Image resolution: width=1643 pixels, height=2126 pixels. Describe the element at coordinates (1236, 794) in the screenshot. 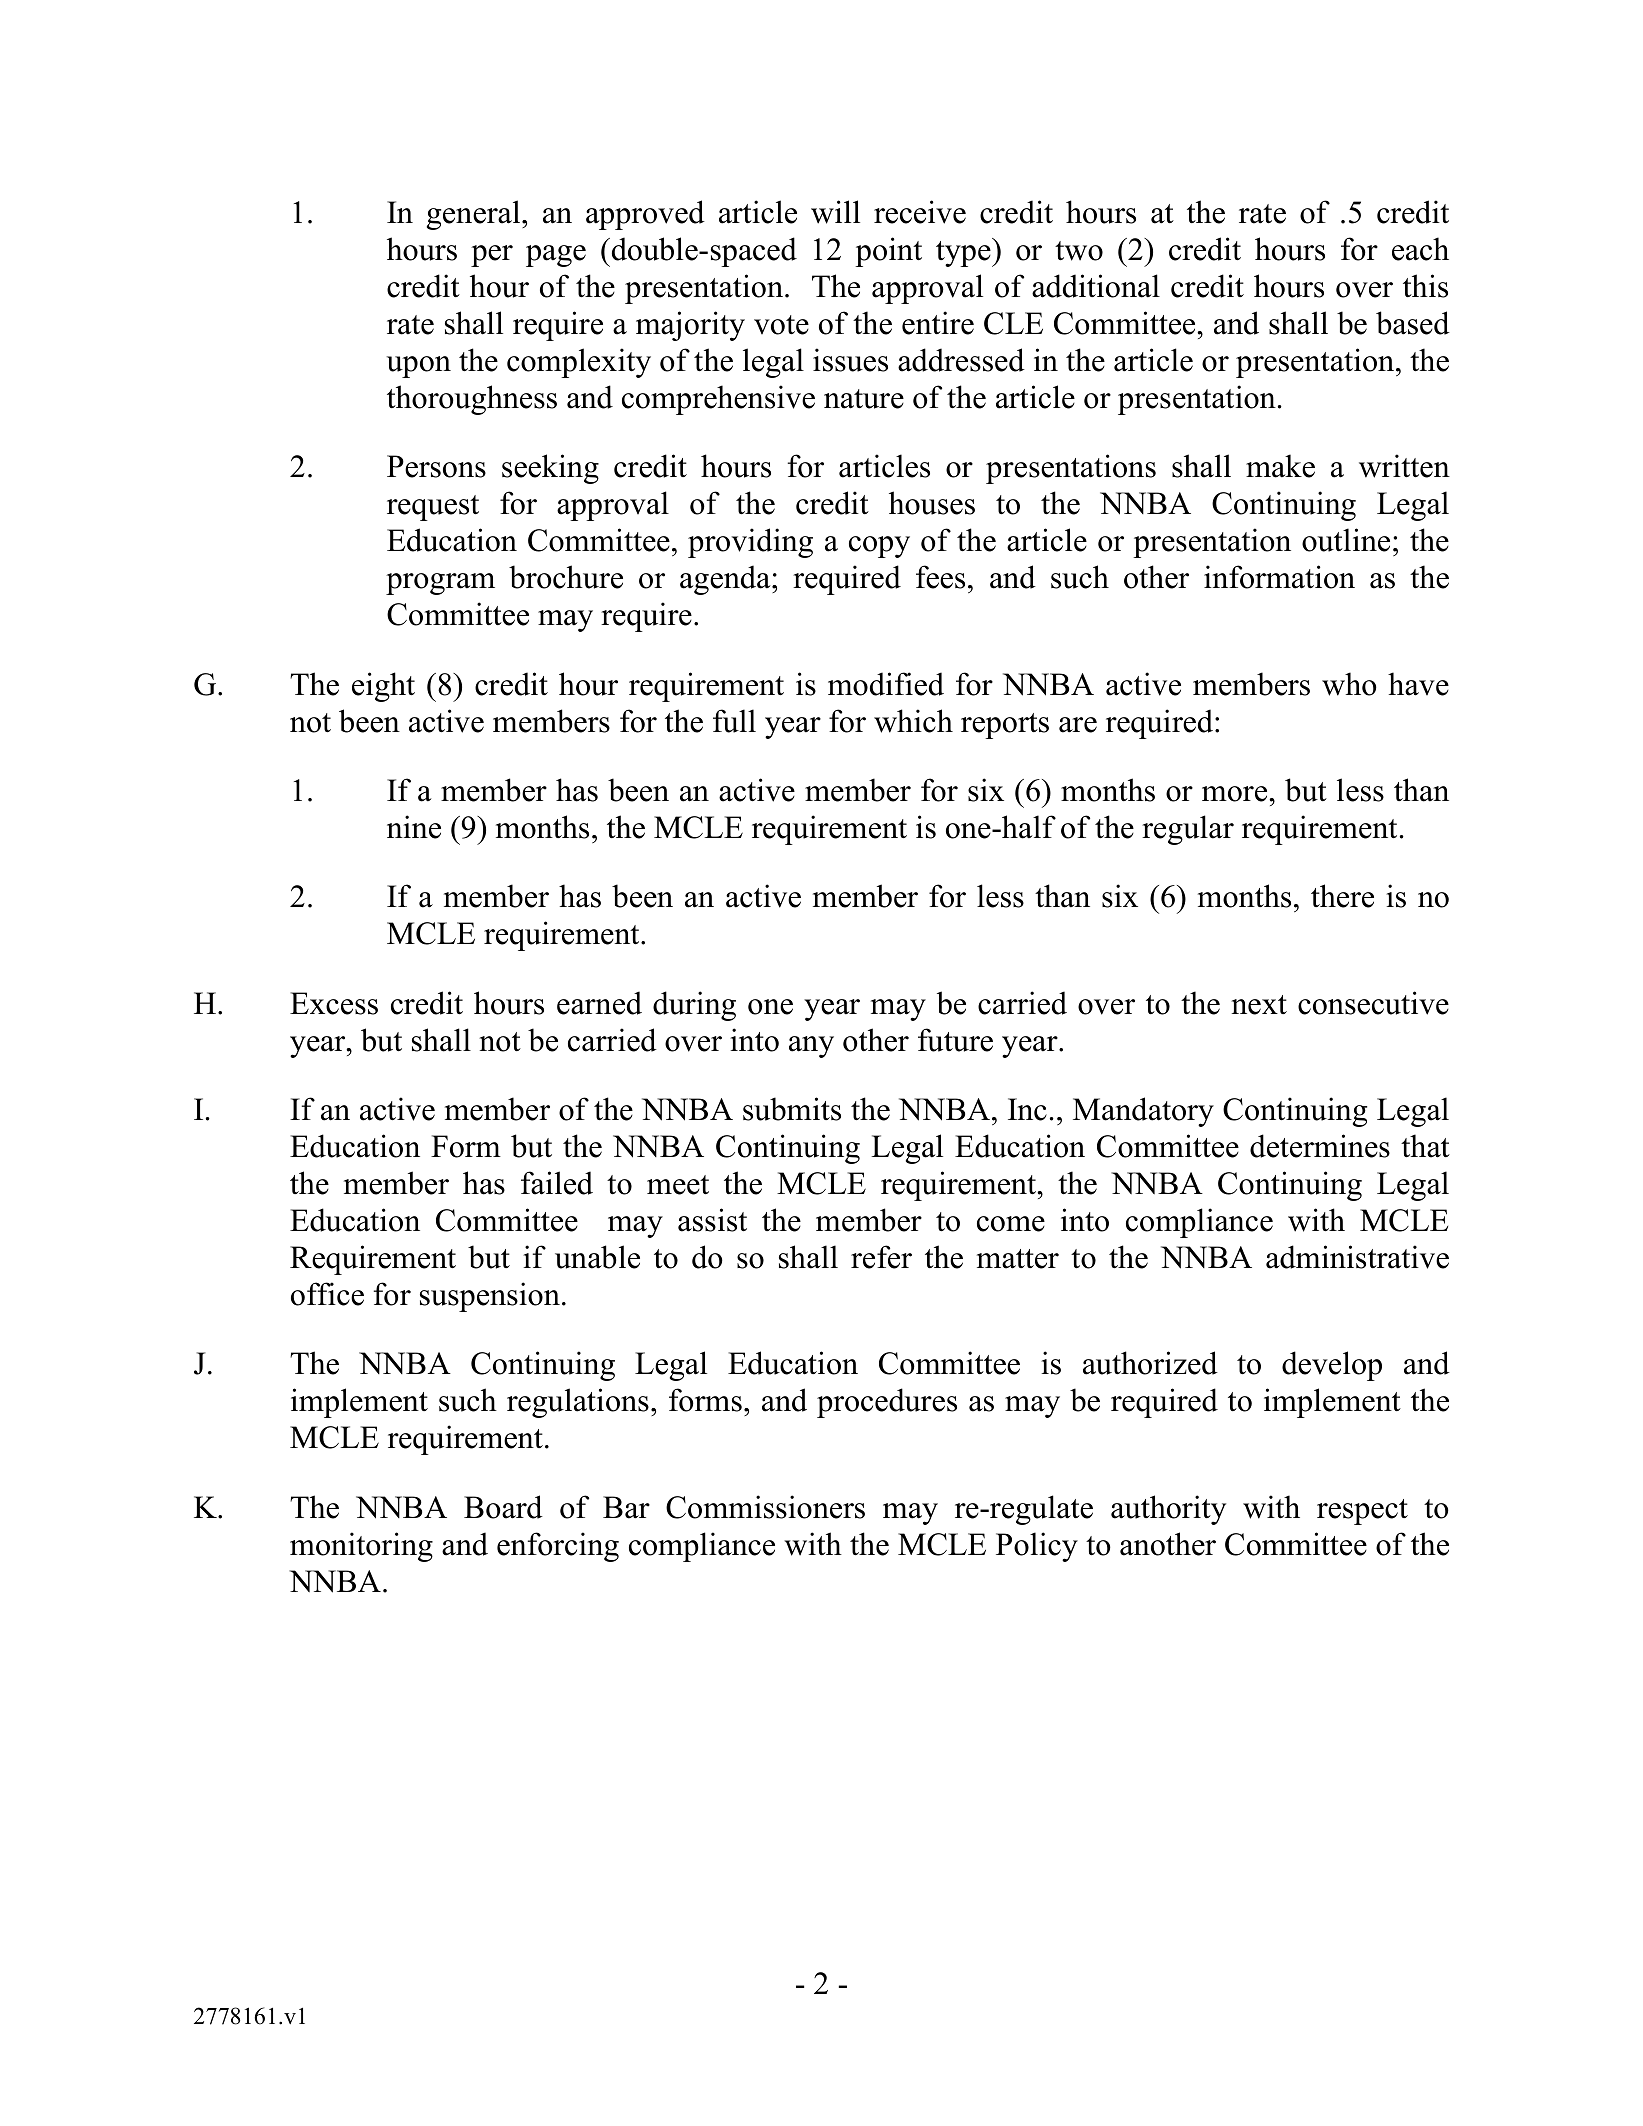

I see `more` at that location.
